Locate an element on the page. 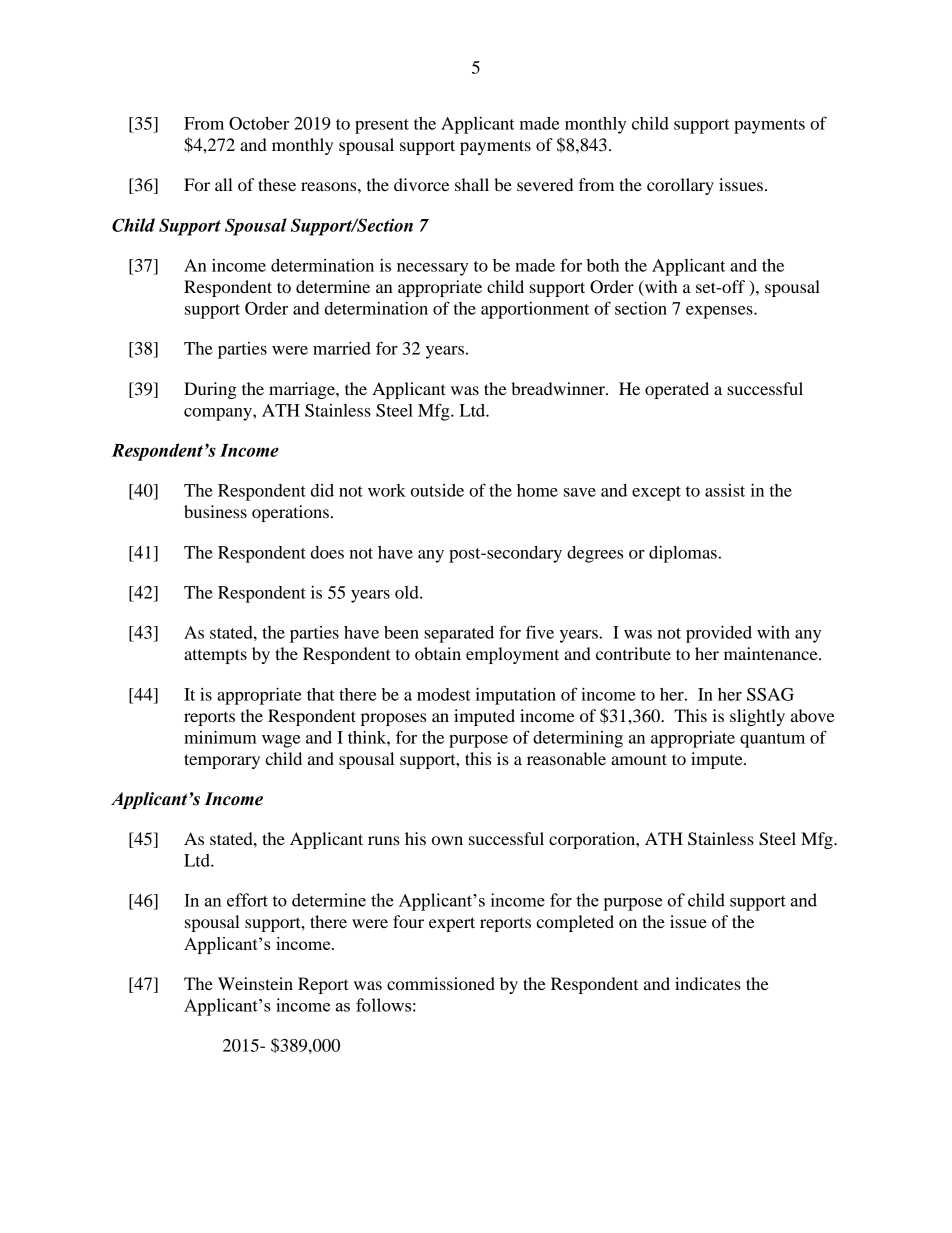 The height and width of the image is (1233, 952). October is located at coordinates (259, 123).
